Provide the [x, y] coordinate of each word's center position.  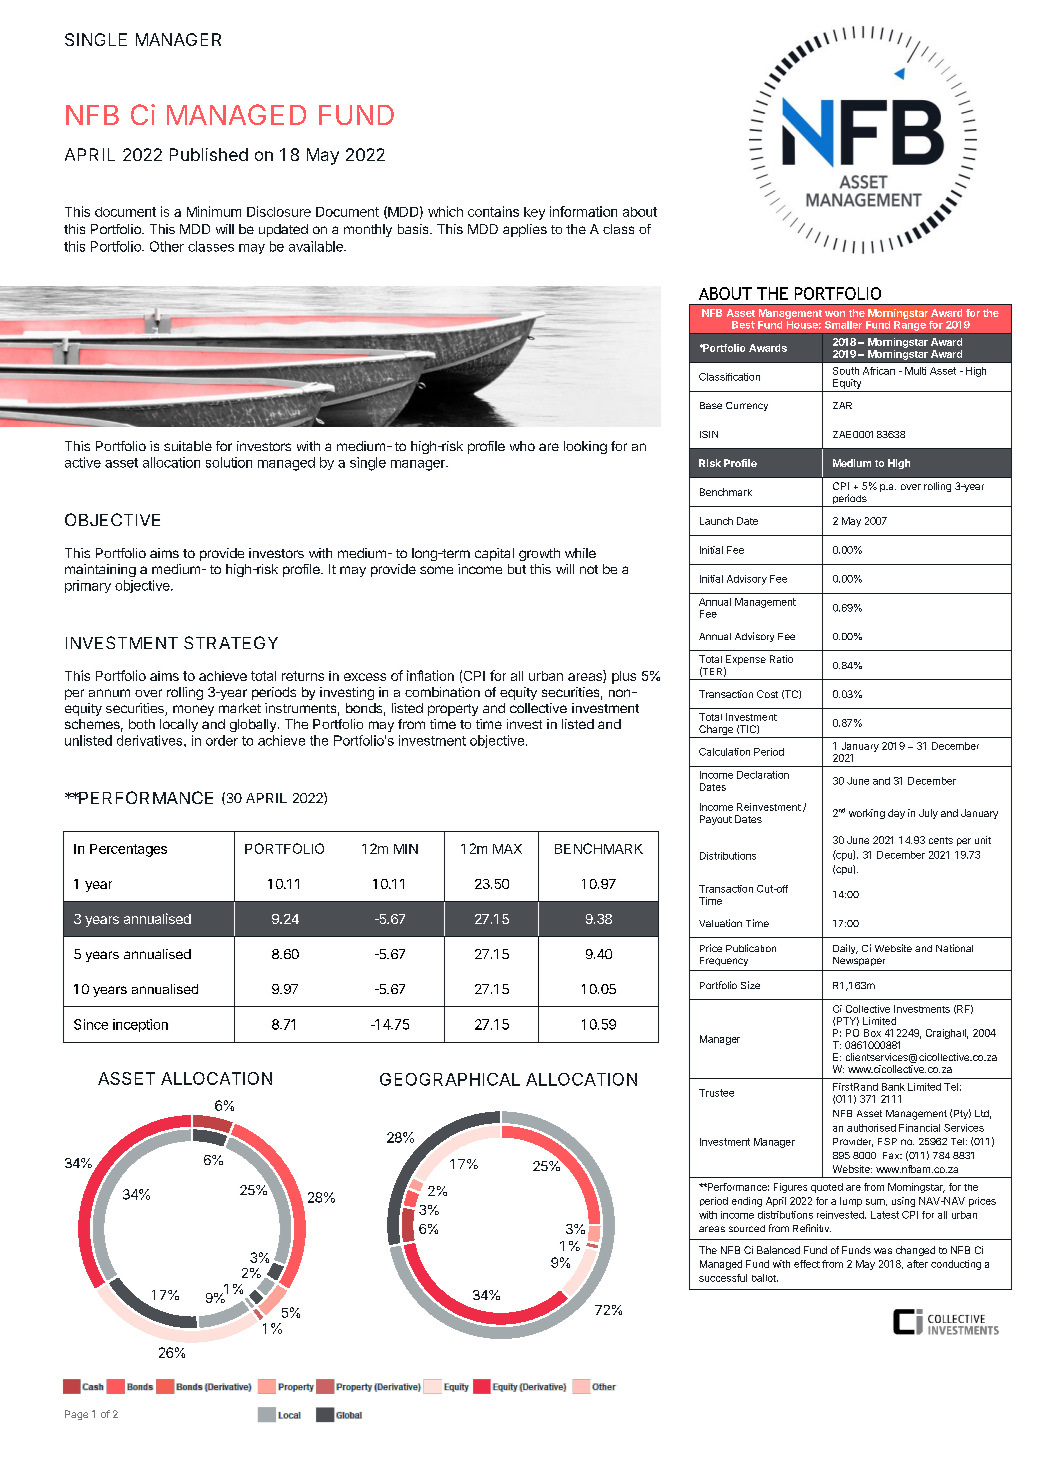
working [867, 814]
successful [723, 1278]
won [835, 314]
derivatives [151, 740]
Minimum [214, 211]
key [534, 213]
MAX [507, 849]
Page [76, 1415]
